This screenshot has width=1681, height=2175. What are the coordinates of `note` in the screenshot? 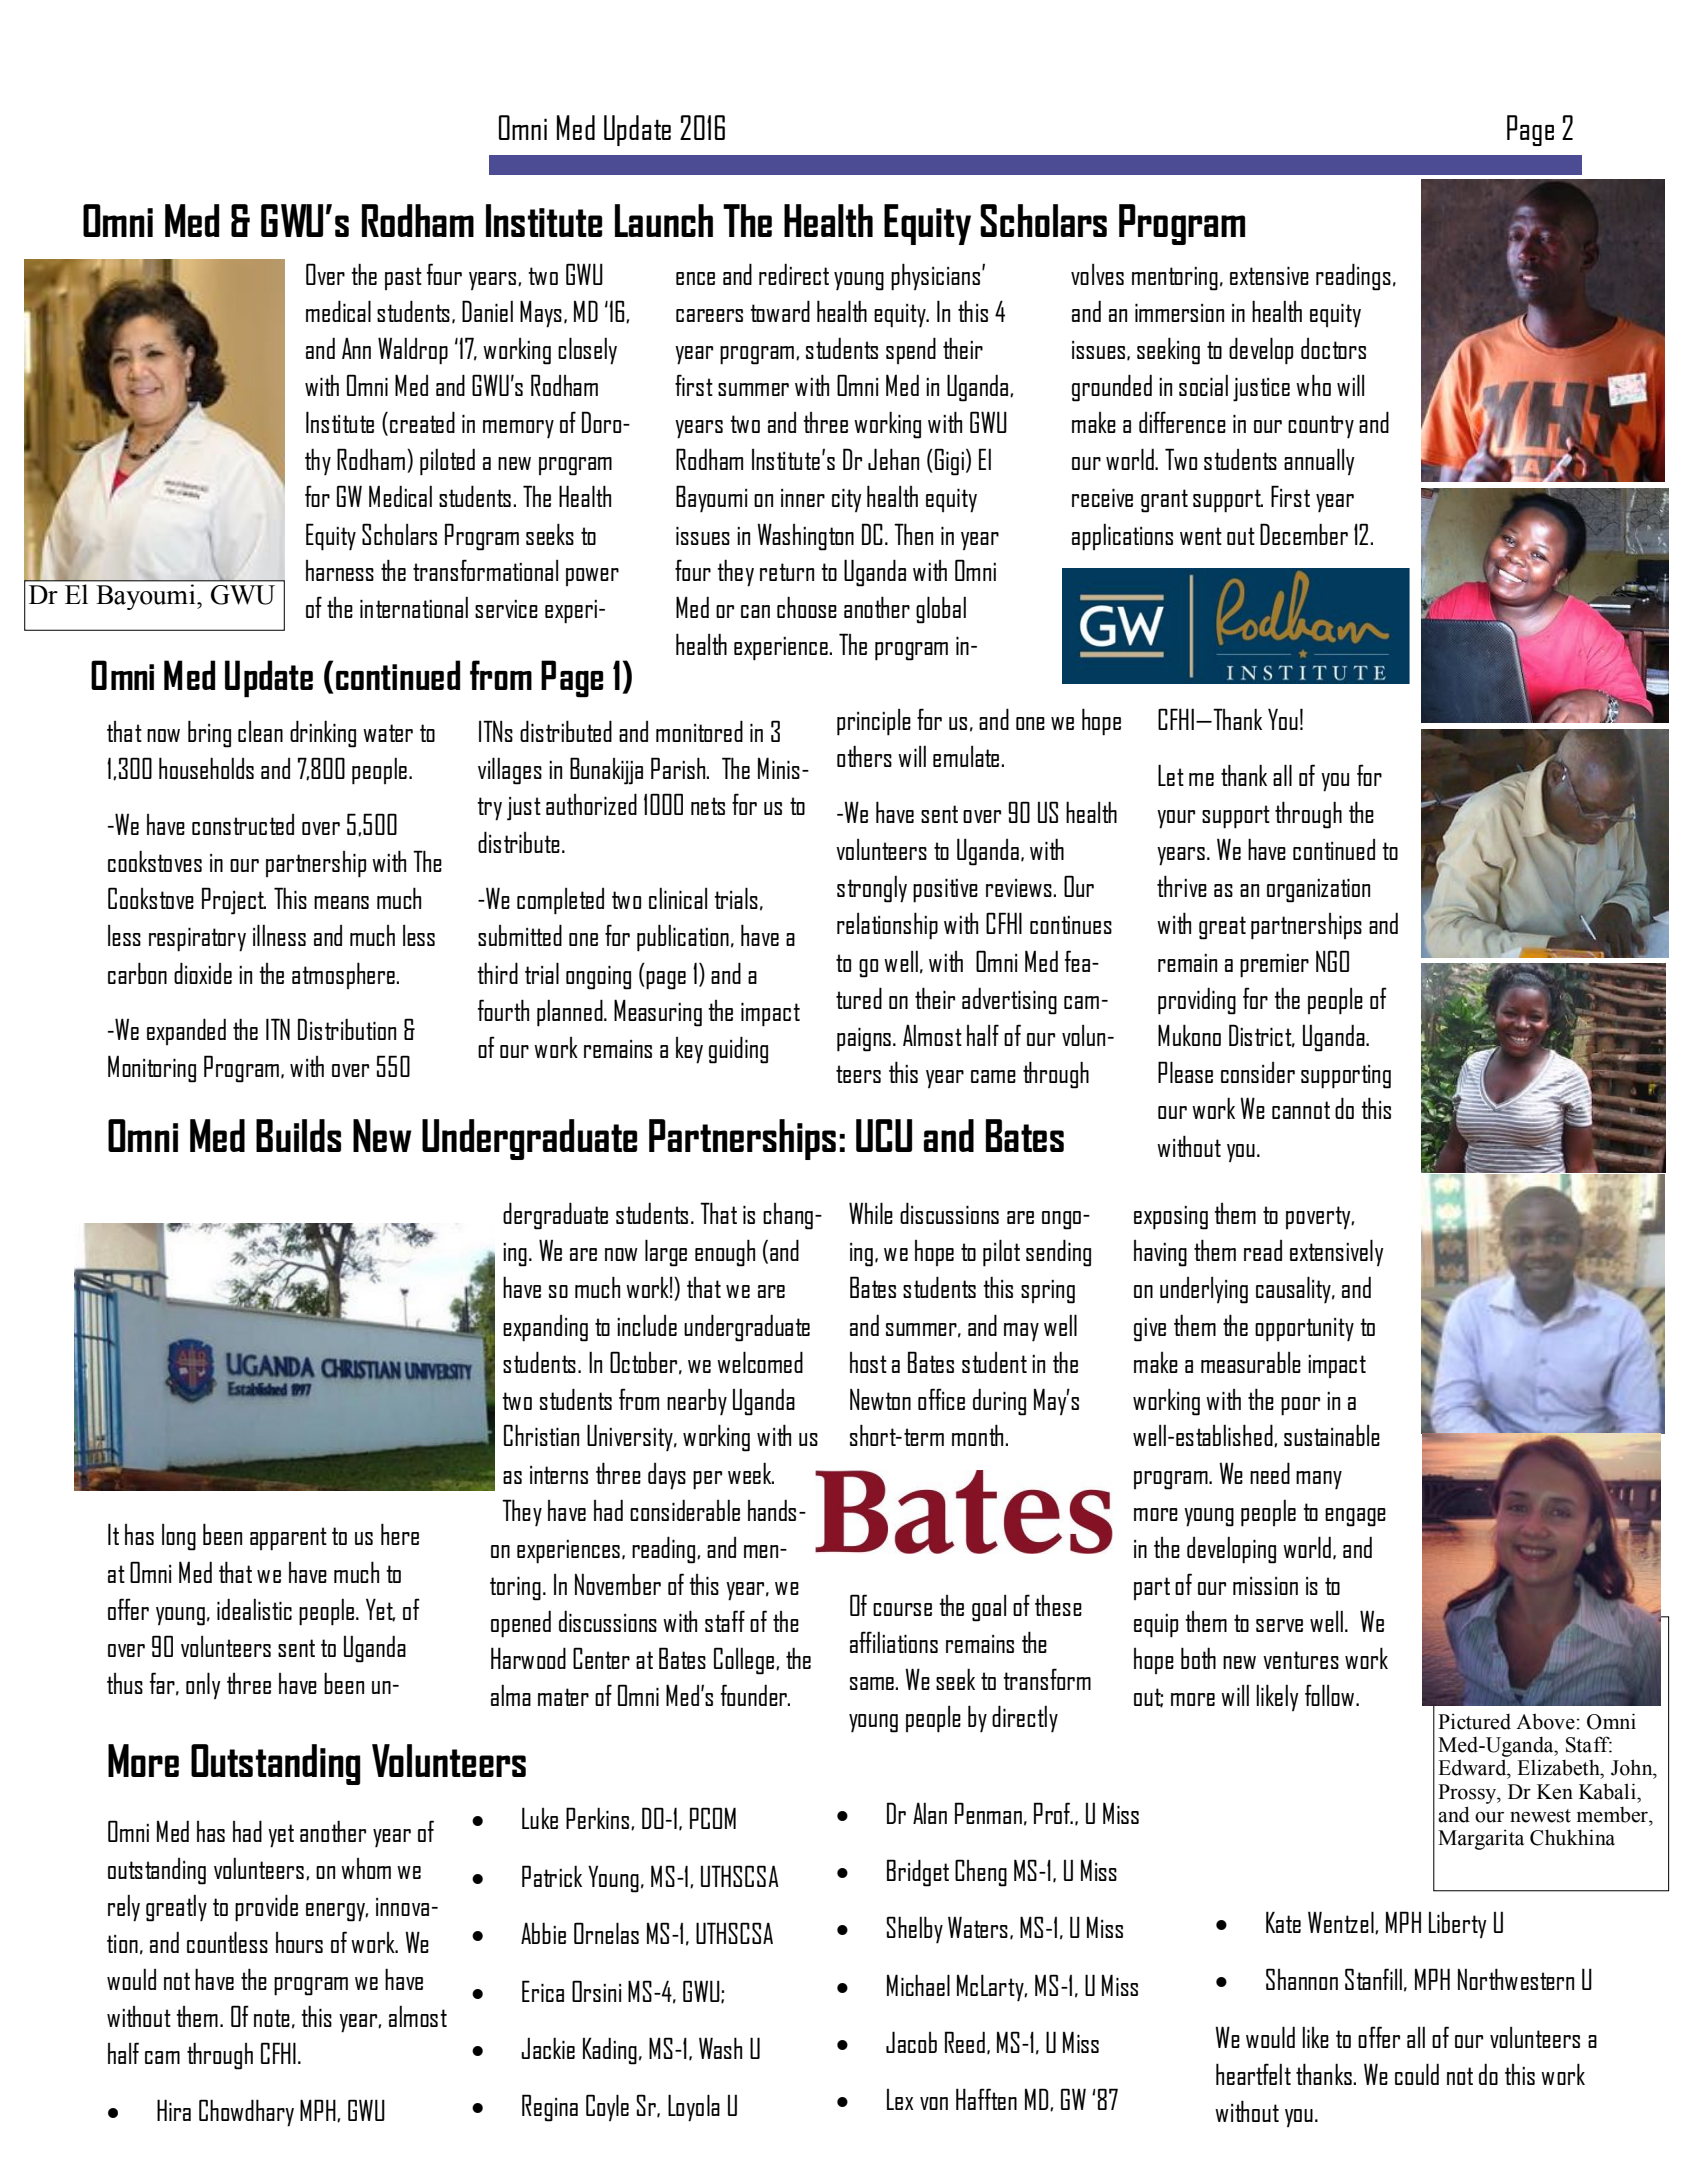 It's located at (272, 2018).
